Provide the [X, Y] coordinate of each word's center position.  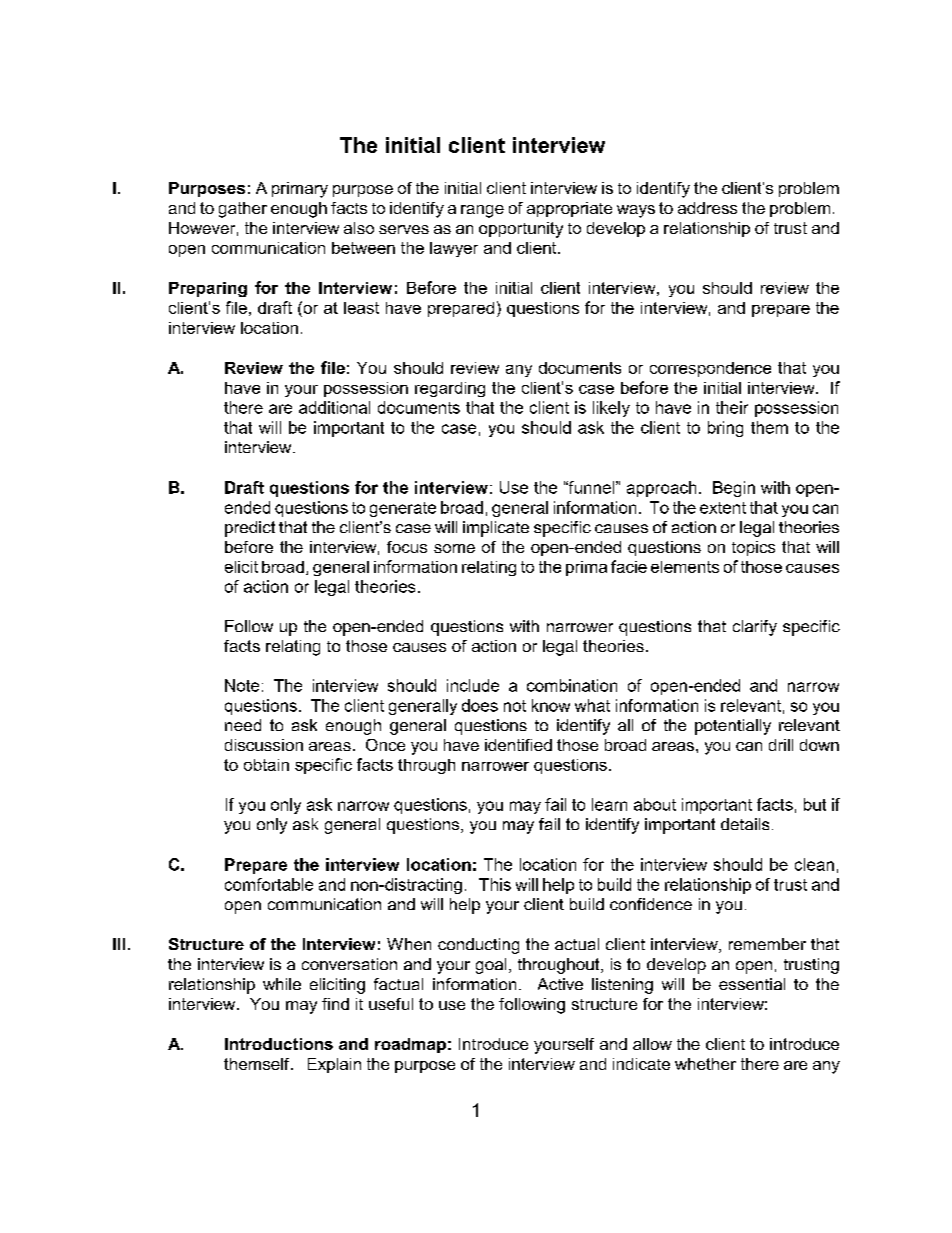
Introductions [279, 1044]
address [707, 208]
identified [518, 745]
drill [781, 745]
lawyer [454, 249]
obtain [266, 765]
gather [243, 210]
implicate [496, 529]
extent [723, 508]
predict [250, 529]
